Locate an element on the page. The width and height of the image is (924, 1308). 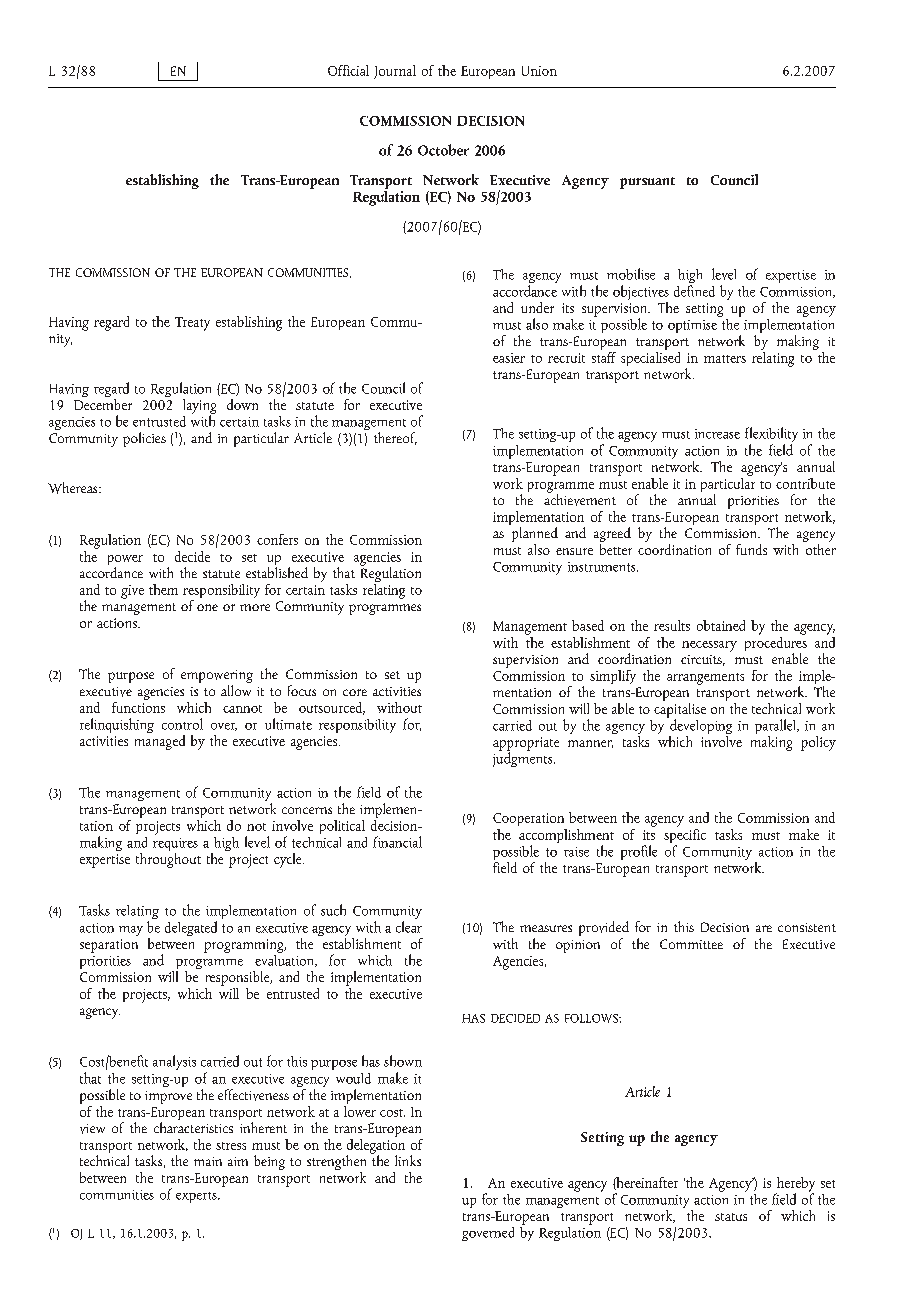
links is located at coordinates (408, 1160).
